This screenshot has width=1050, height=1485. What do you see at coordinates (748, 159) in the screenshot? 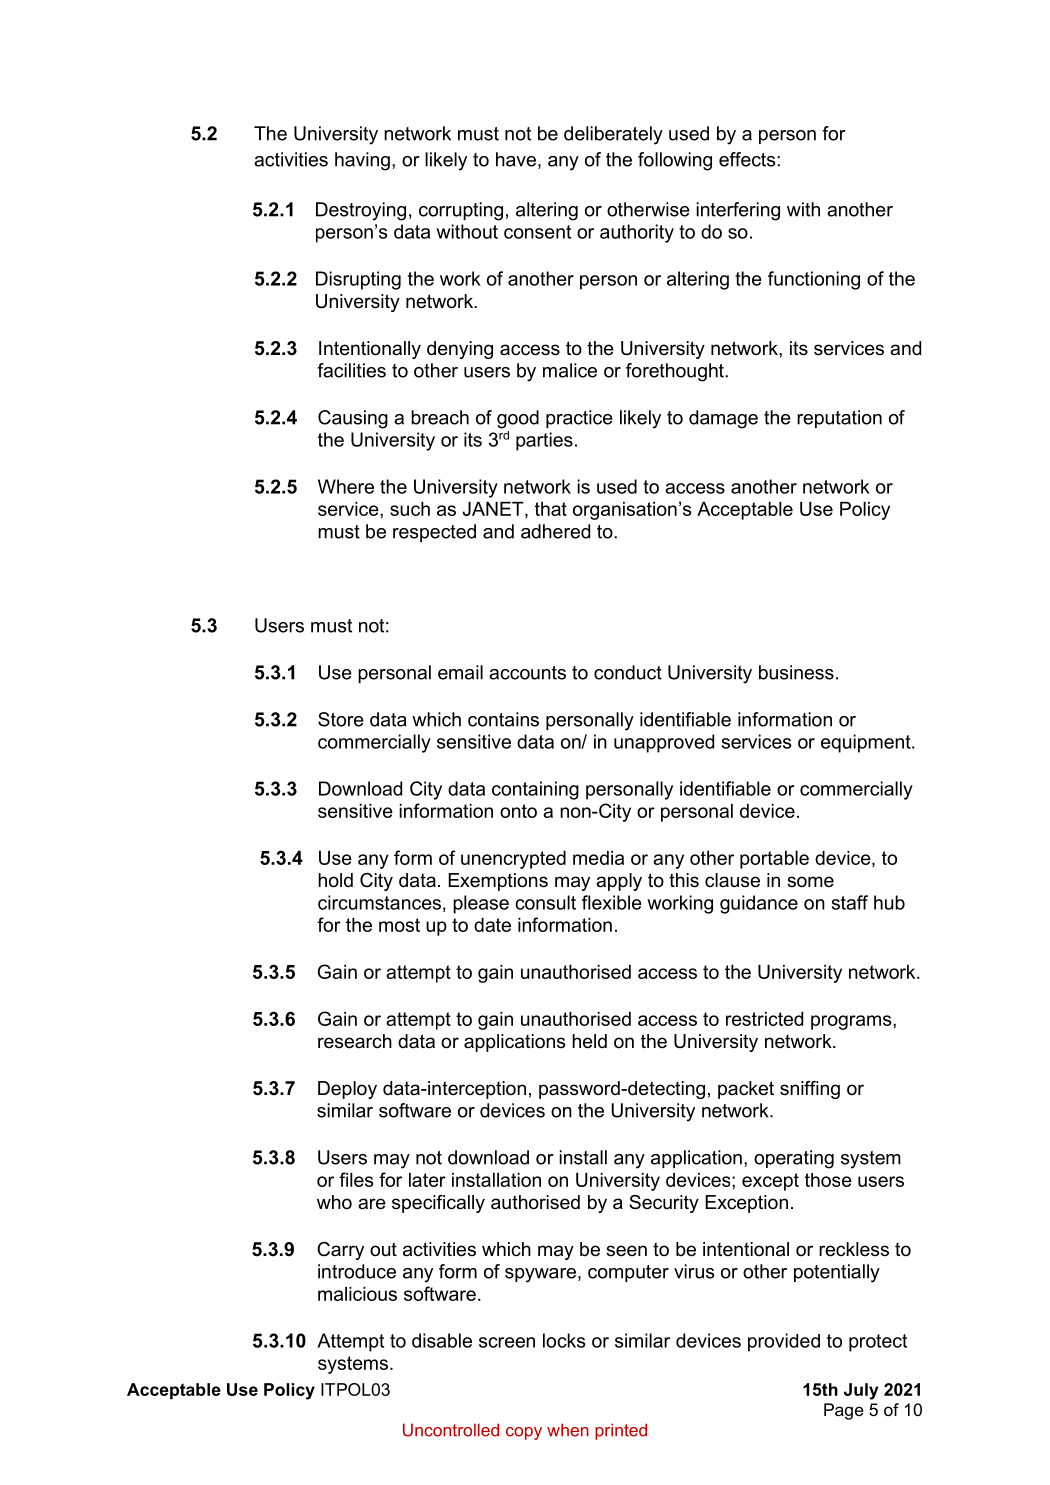
I see `effects` at bounding box center [748, 159].
